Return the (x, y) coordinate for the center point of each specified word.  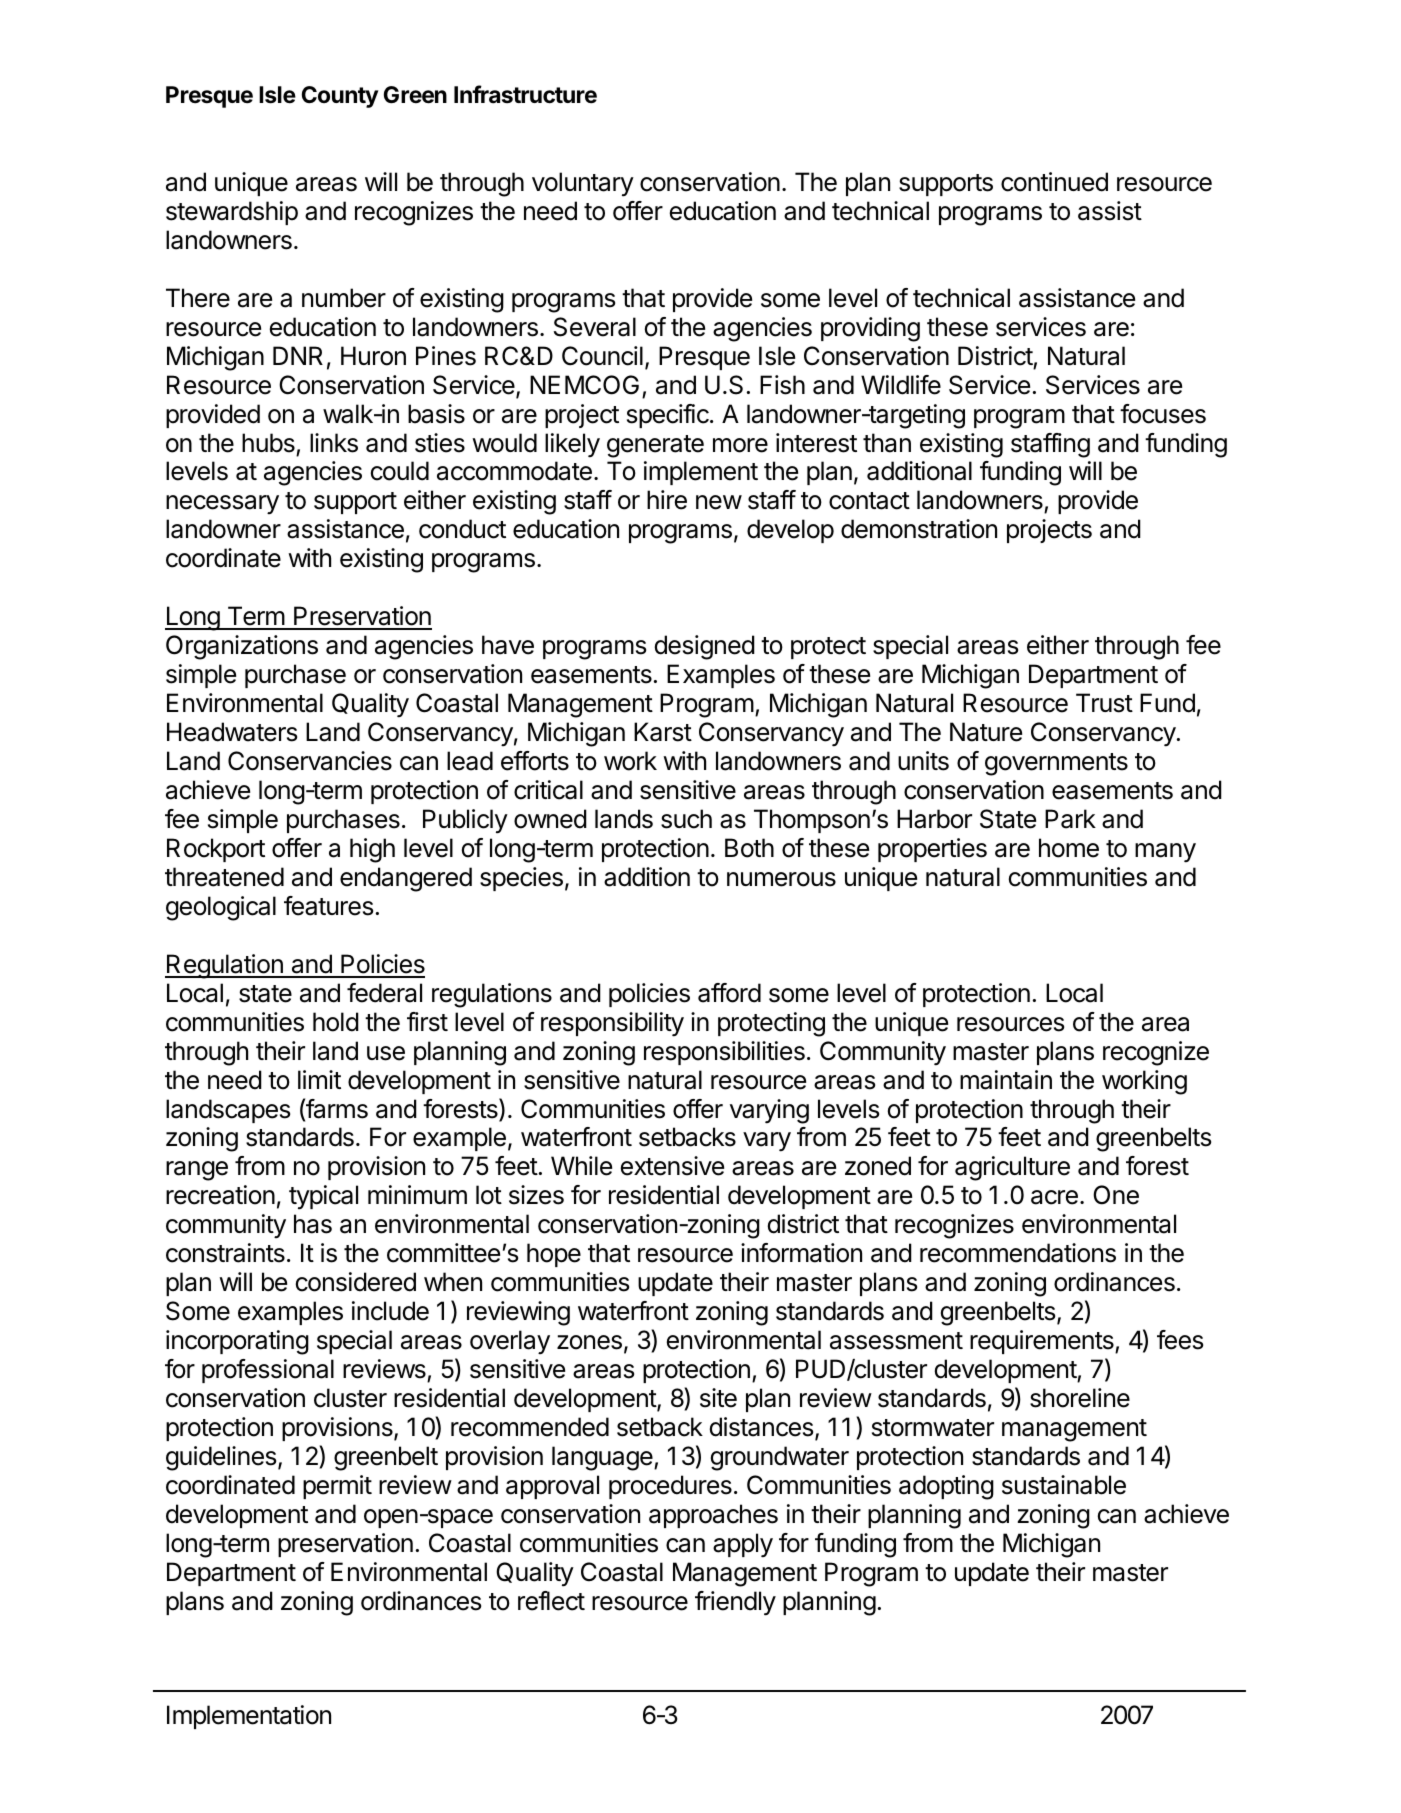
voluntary (583, 184)
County (340, 97)
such (686, 819)
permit (337, 1487)
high (372, 850)
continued (1054, 182)
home (1069, 848)
